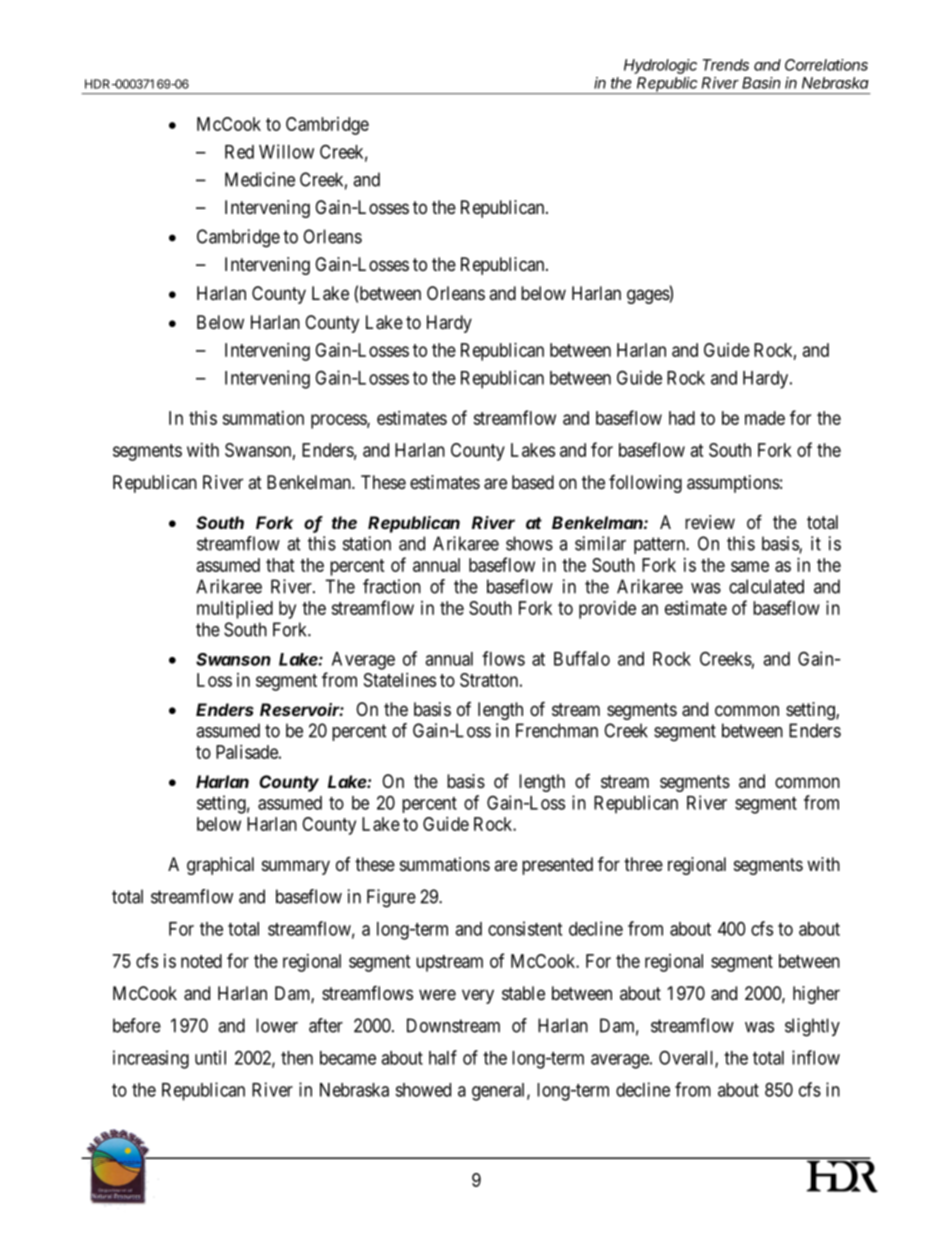 The width and height of the image is (952, 1233). I want to click on Medicine, so click(260, 179).
